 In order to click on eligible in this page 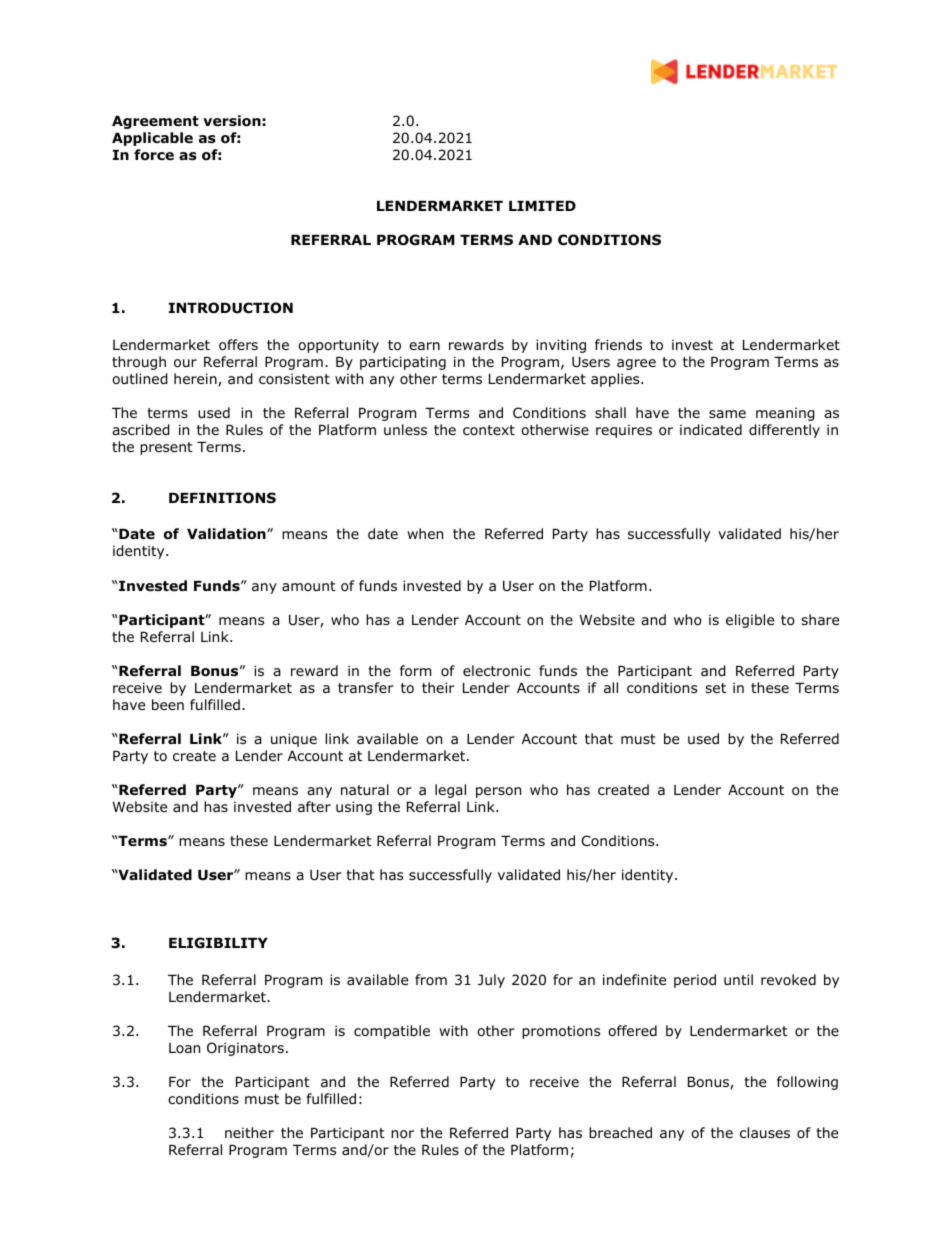, I will do `click(750, 621)`.
